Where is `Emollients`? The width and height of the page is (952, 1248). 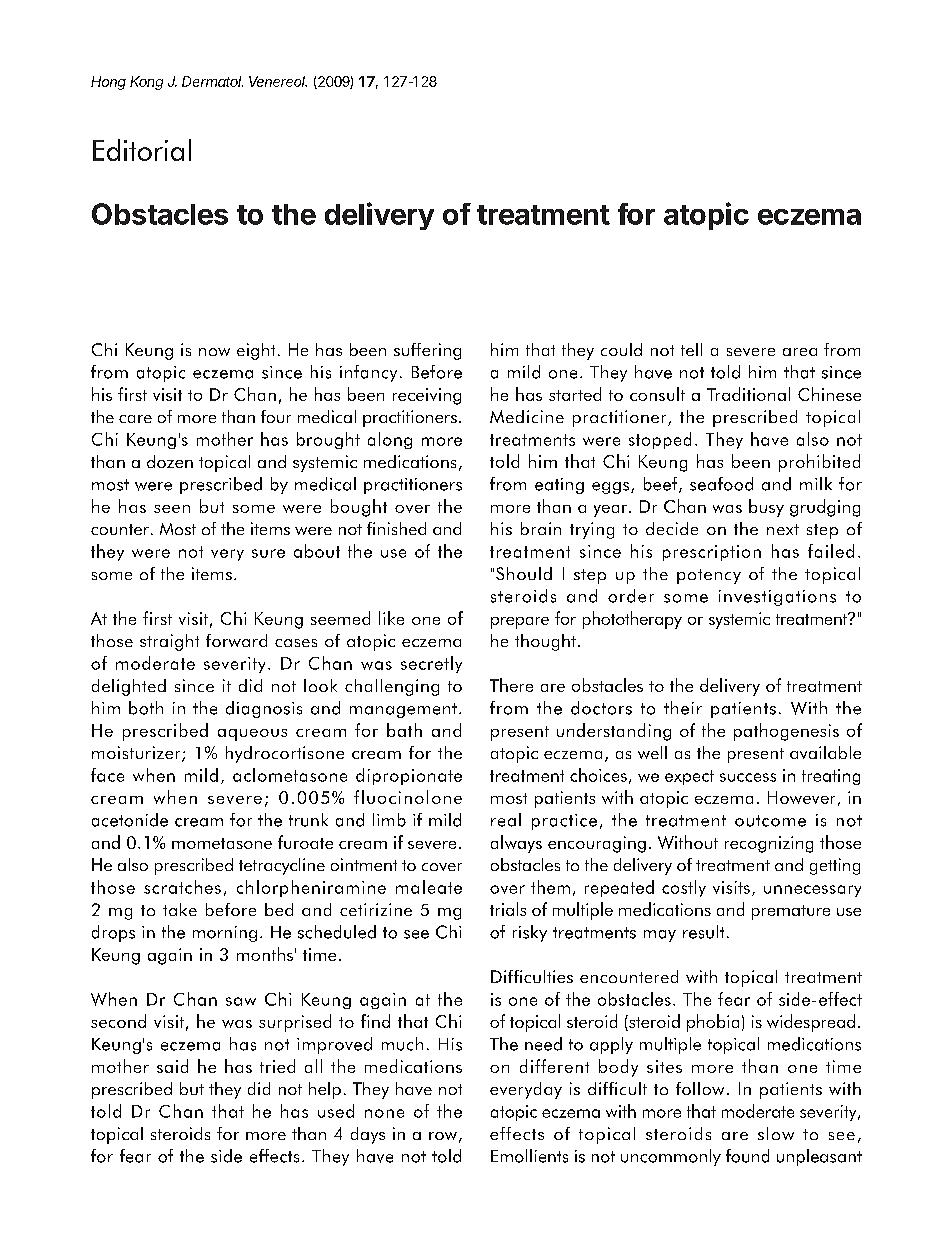 Emollients is located at coordinates (529, 1156).
